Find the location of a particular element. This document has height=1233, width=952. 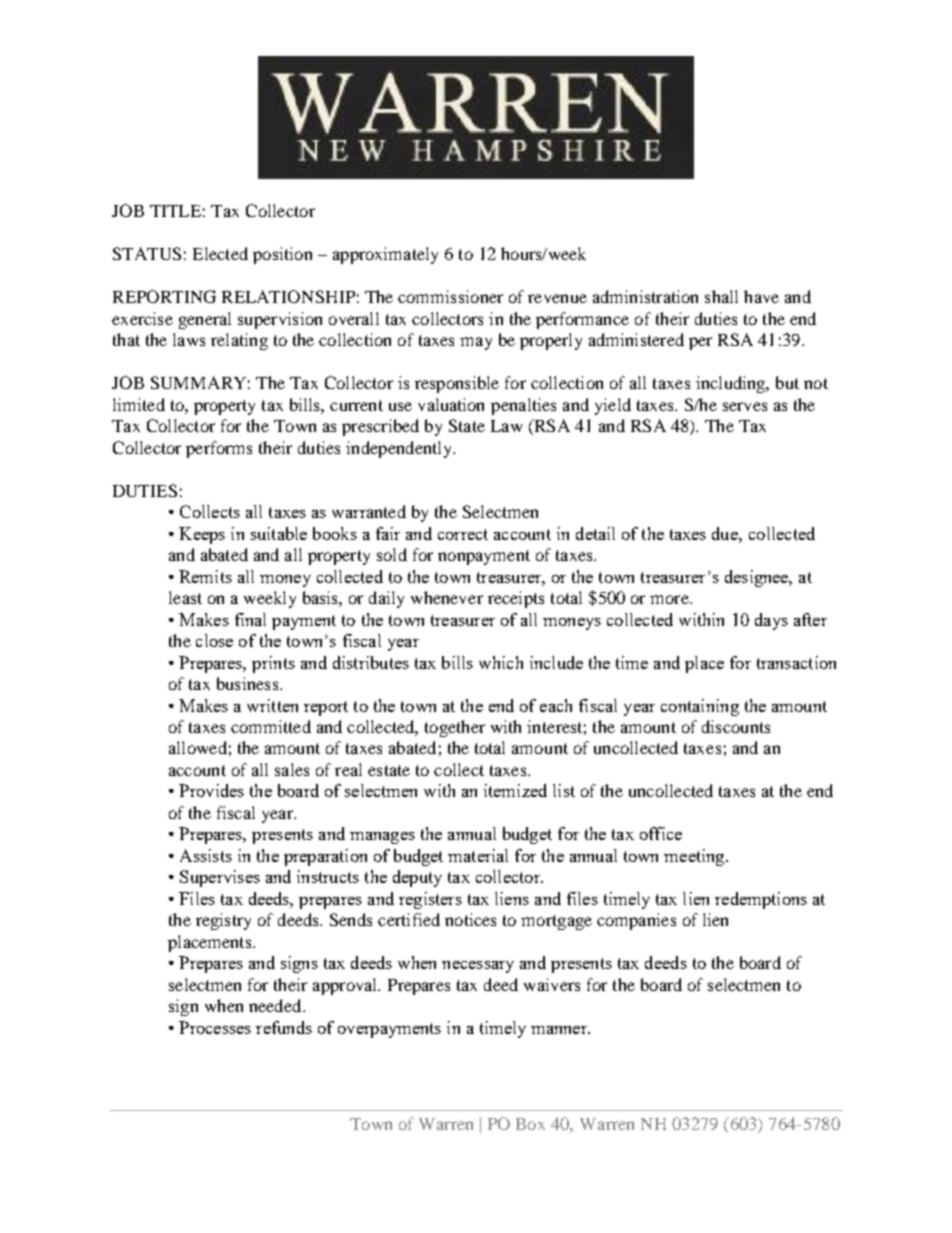

correct is located at coordinates (463, 534).
